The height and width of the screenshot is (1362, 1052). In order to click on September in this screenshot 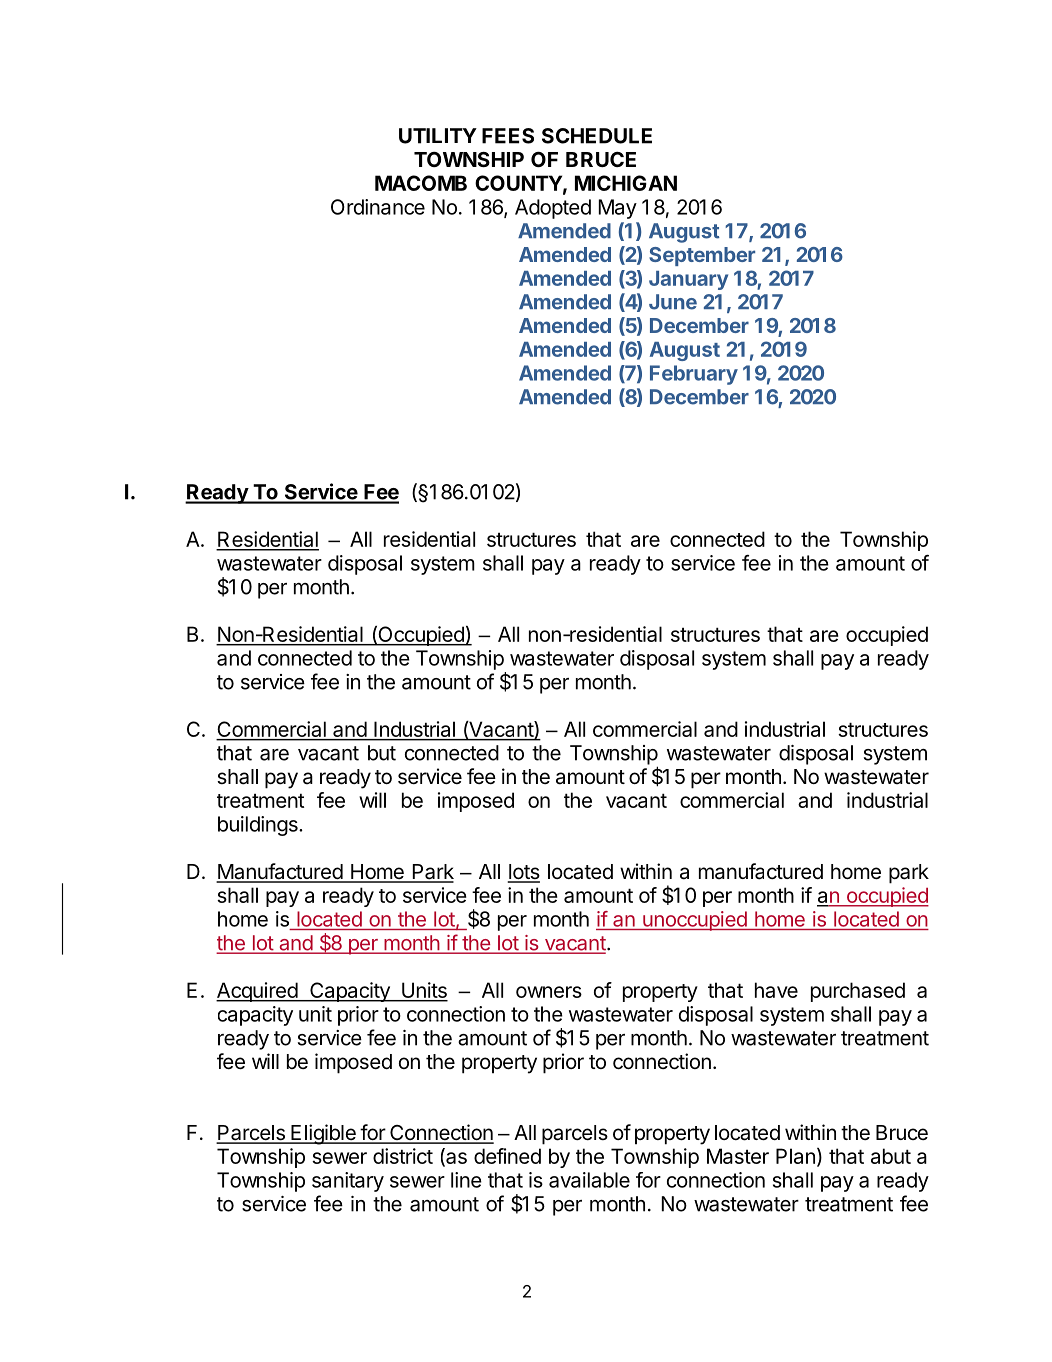, I will do `click(702, 256)`.
